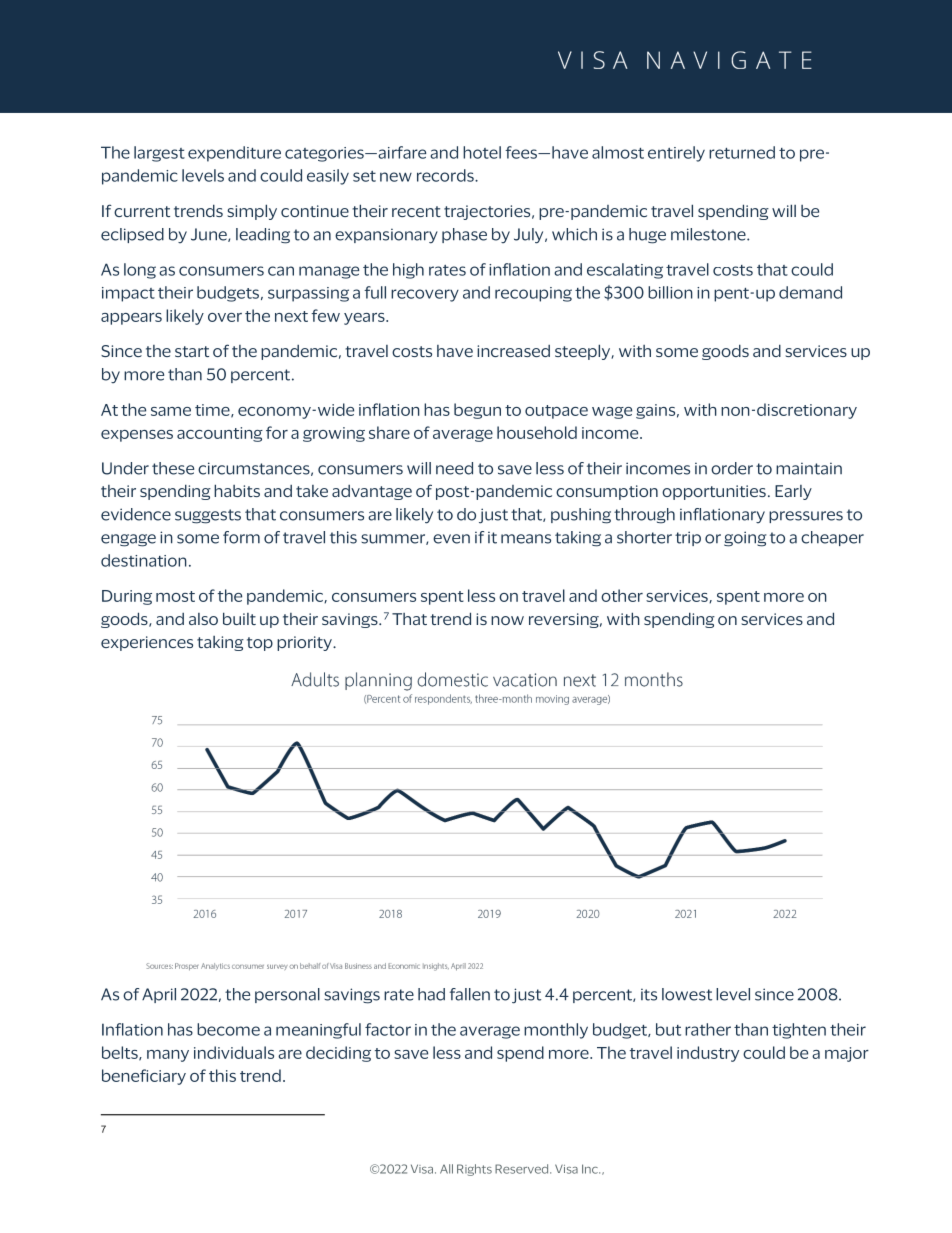  I want to click on suggests, so click(208, 516).
